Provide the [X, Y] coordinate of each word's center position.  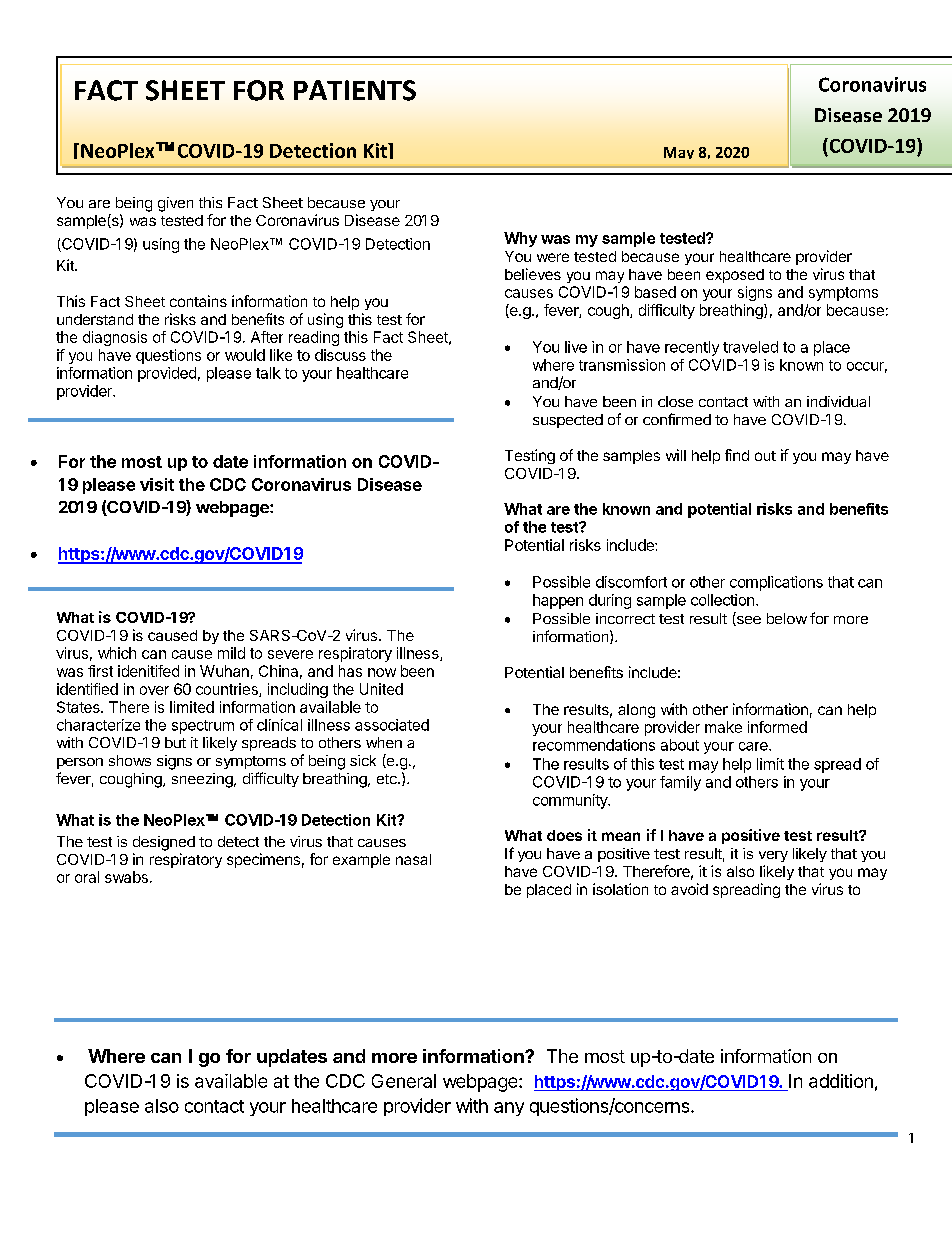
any [509, 1109]
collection [722, 600]
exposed [735, 276]
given [175, 204]
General [404, 1081]
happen [558, 601]
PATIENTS [355, 90]
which [117, 653]
